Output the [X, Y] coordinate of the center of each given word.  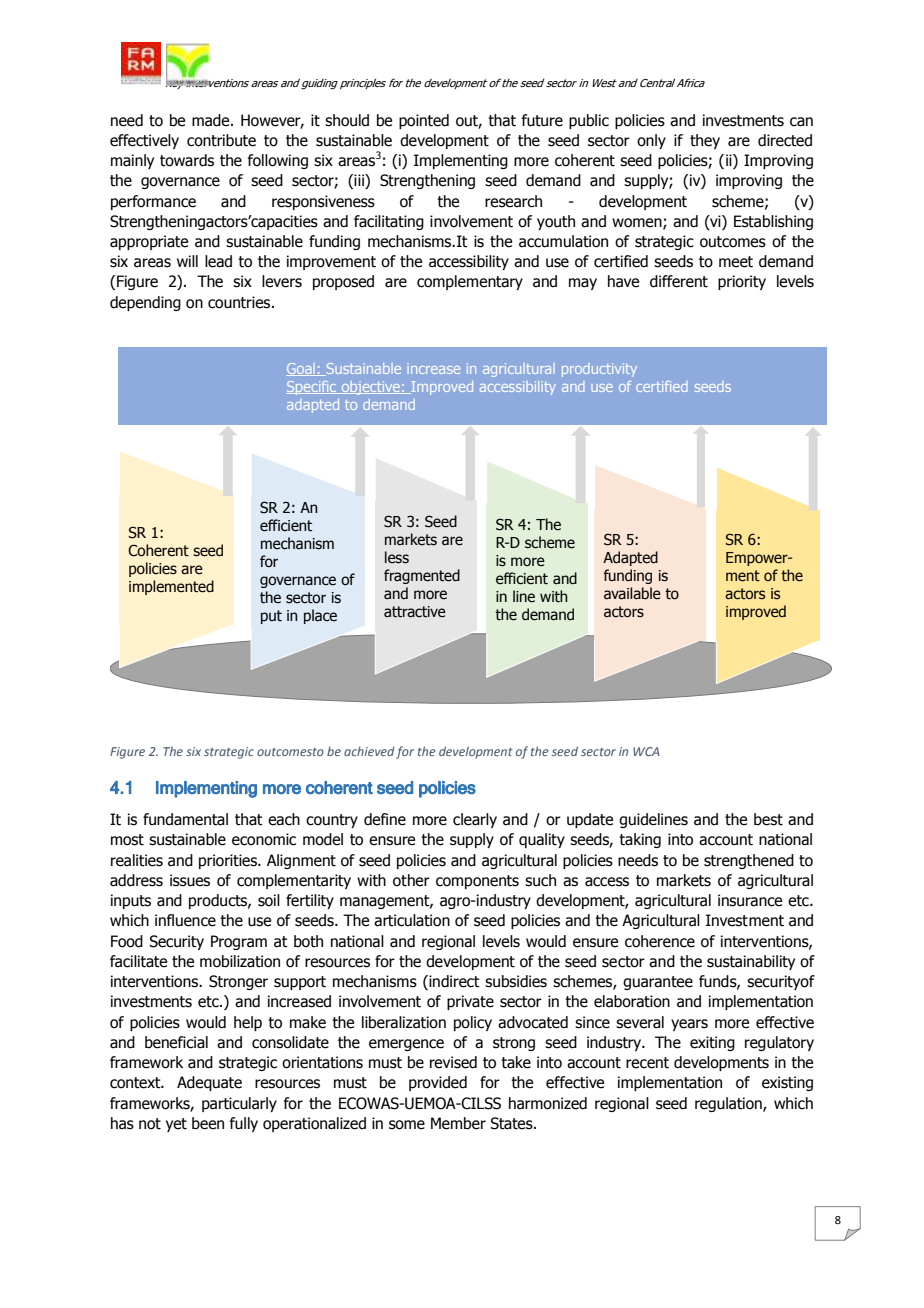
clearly [475, 820]
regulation [729, 1104]
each [284, 819]
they [705, 141]
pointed [424, 121]
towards [187, 160]
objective [370, 388]
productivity [599, 370]
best [768, 819]
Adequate [209, 1083]
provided [438, 1083]
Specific [312, 388]
